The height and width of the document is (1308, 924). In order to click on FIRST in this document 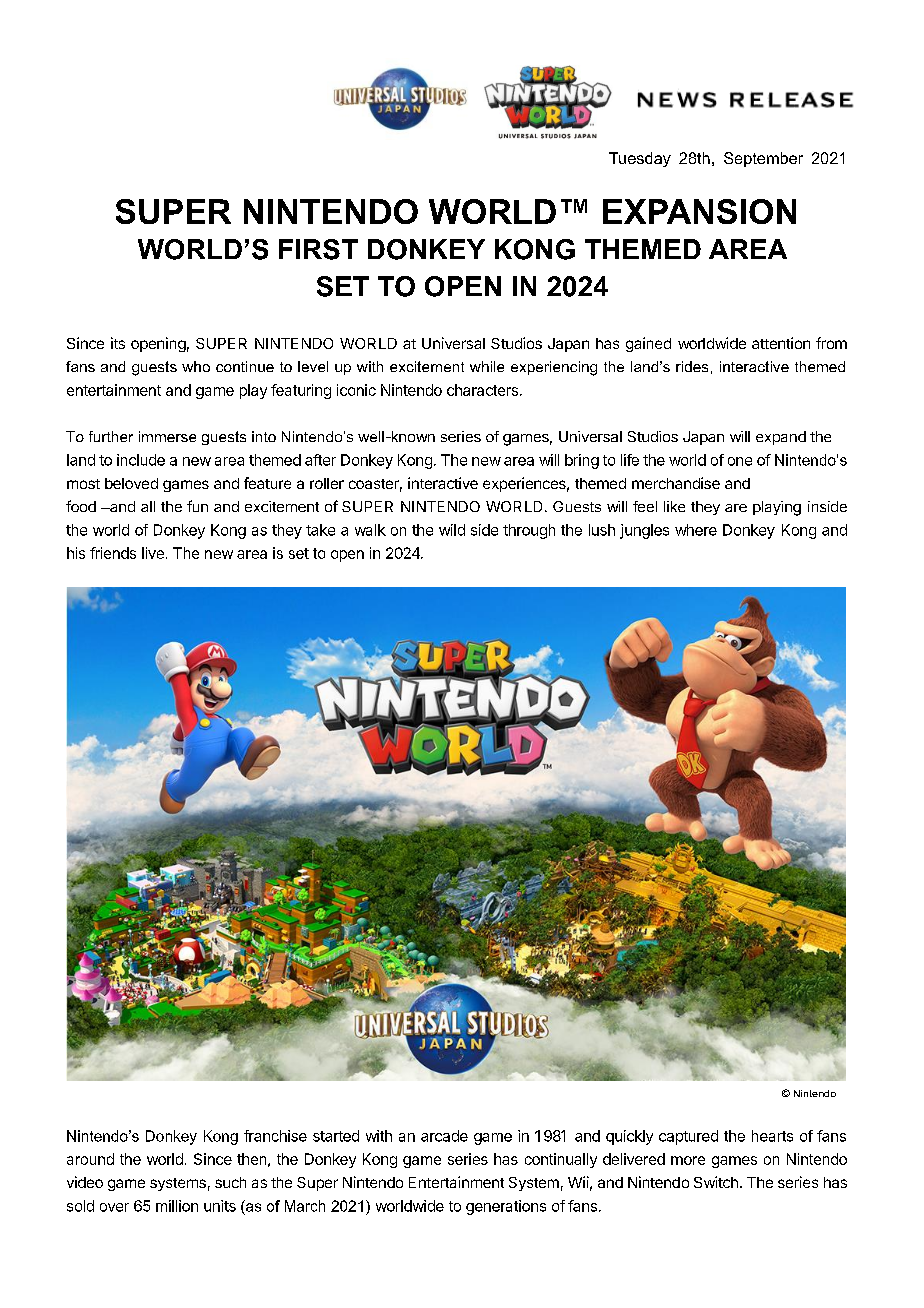, I will do `click(318, 249)`.
